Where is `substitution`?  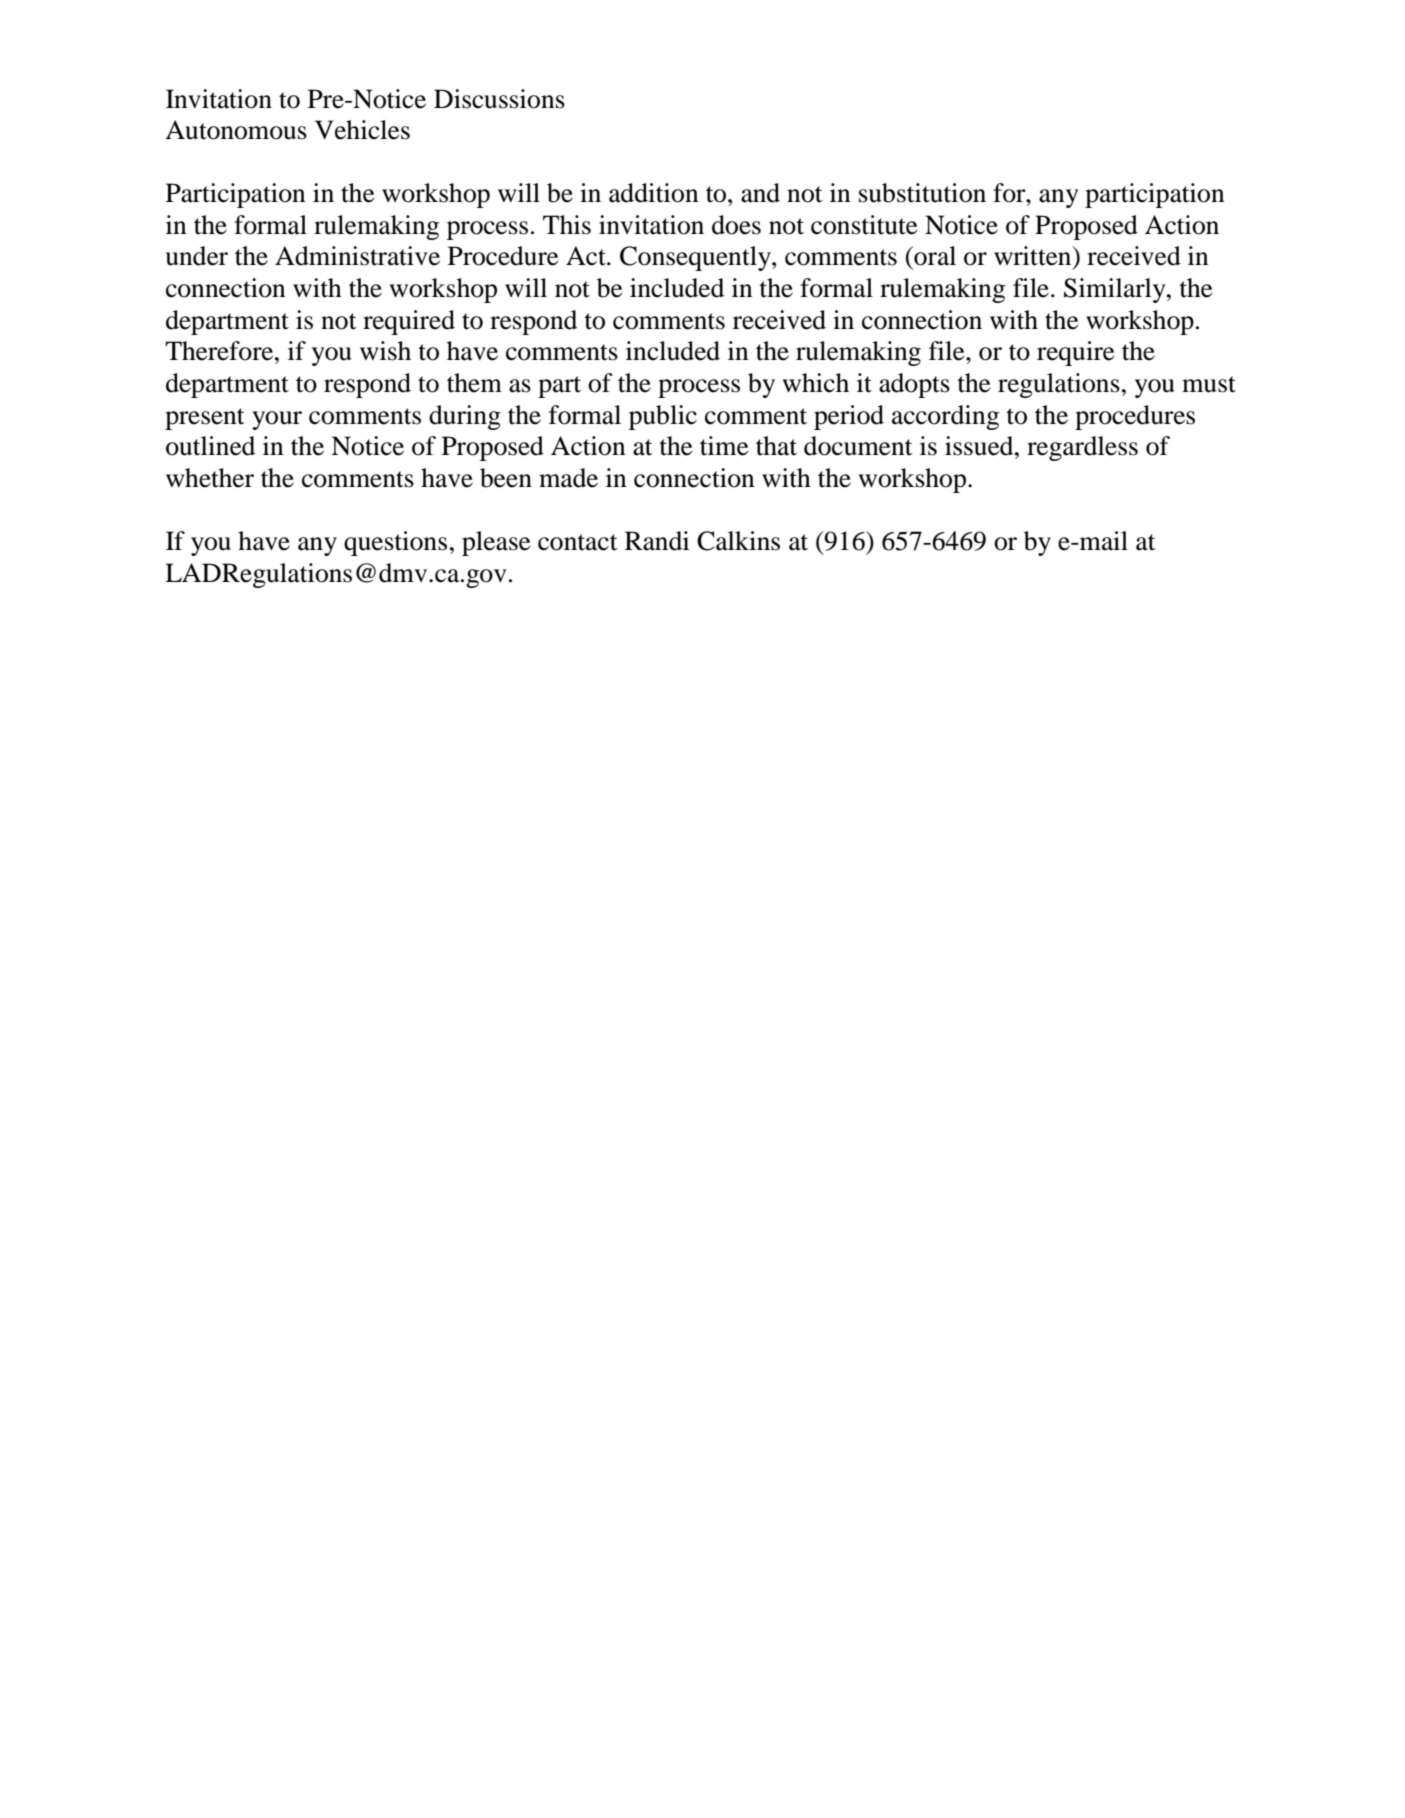
substitution is located at coordinates (922, 193).
